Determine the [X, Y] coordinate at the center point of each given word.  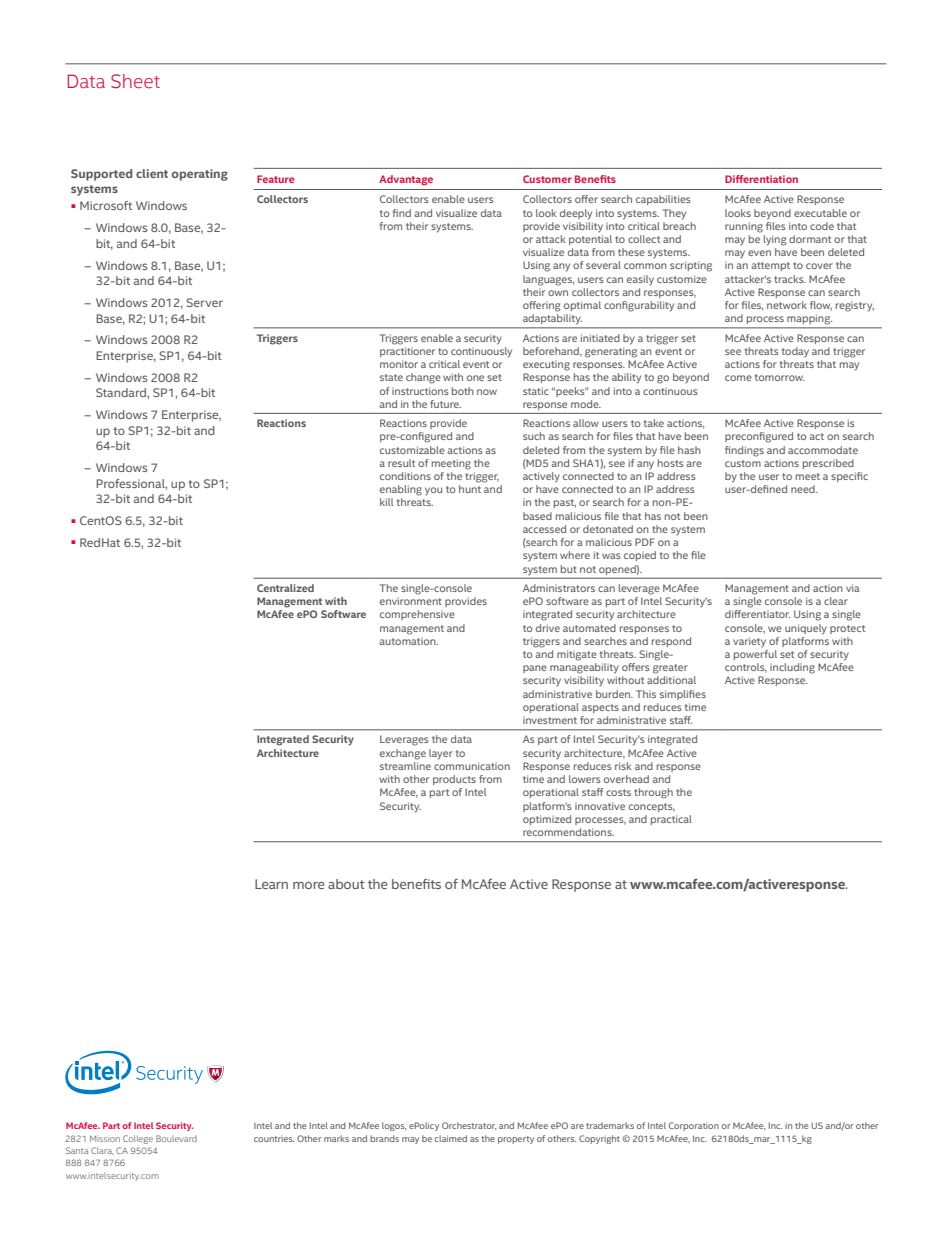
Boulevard [176, 1138]
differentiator [757, 614]
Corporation [694, 1126]
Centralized [285, 588]
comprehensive [417, 615]
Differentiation [761, 179]
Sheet [135, 81]
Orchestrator [469, 1126]
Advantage [406, 180]
